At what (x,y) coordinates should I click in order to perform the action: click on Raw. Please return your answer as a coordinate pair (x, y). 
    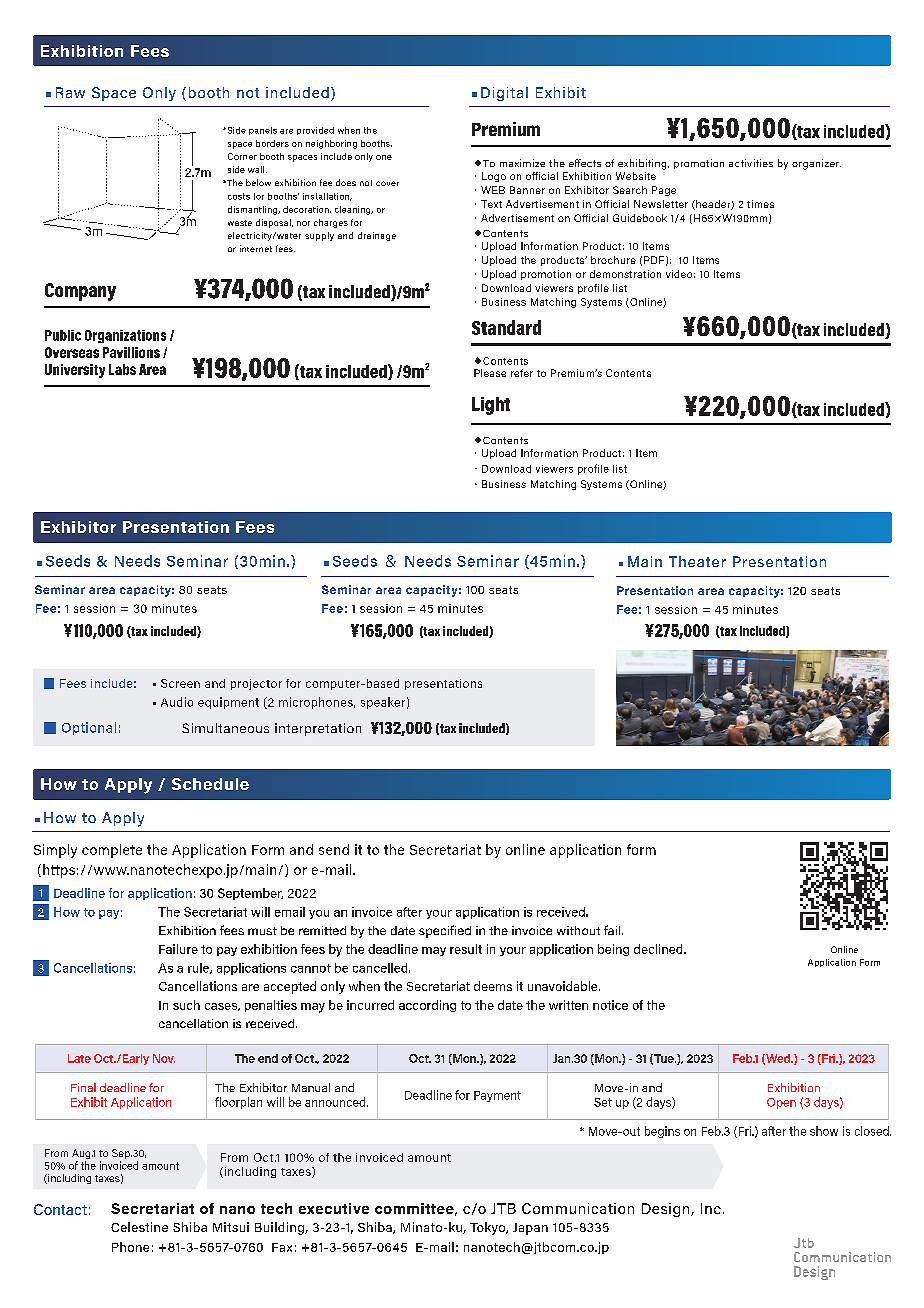
    Looking at the image, I should click on (70, 92).
